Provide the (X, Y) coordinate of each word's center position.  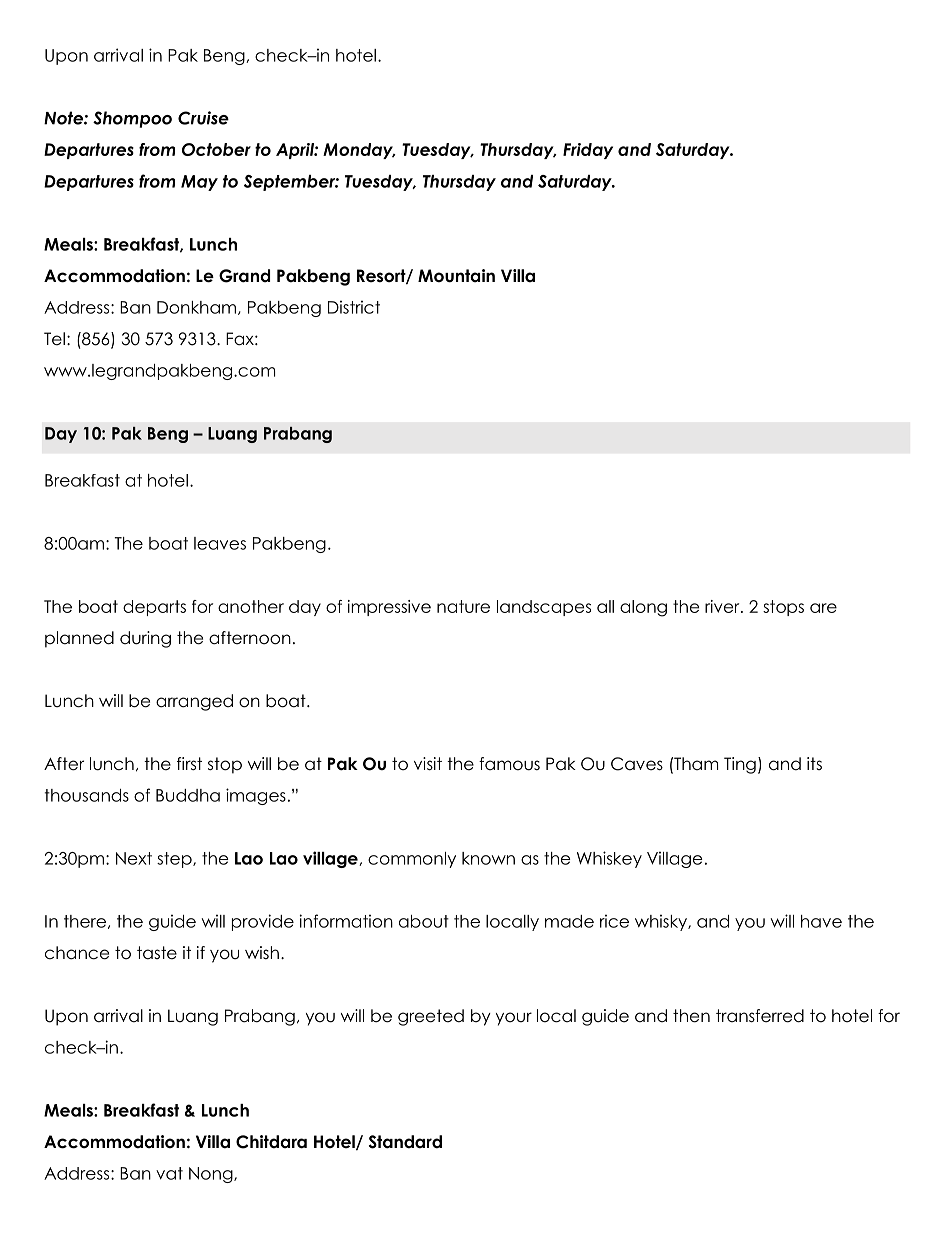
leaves (220, 543)
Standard (405, 1142)
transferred (760, 1016)
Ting (740, 765)
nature (463, 606)
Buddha (188, 795)
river (723, 606)
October (216, 149)
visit (428, 764)
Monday (359, 151)
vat (169, 1173)
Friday (588, 151)
